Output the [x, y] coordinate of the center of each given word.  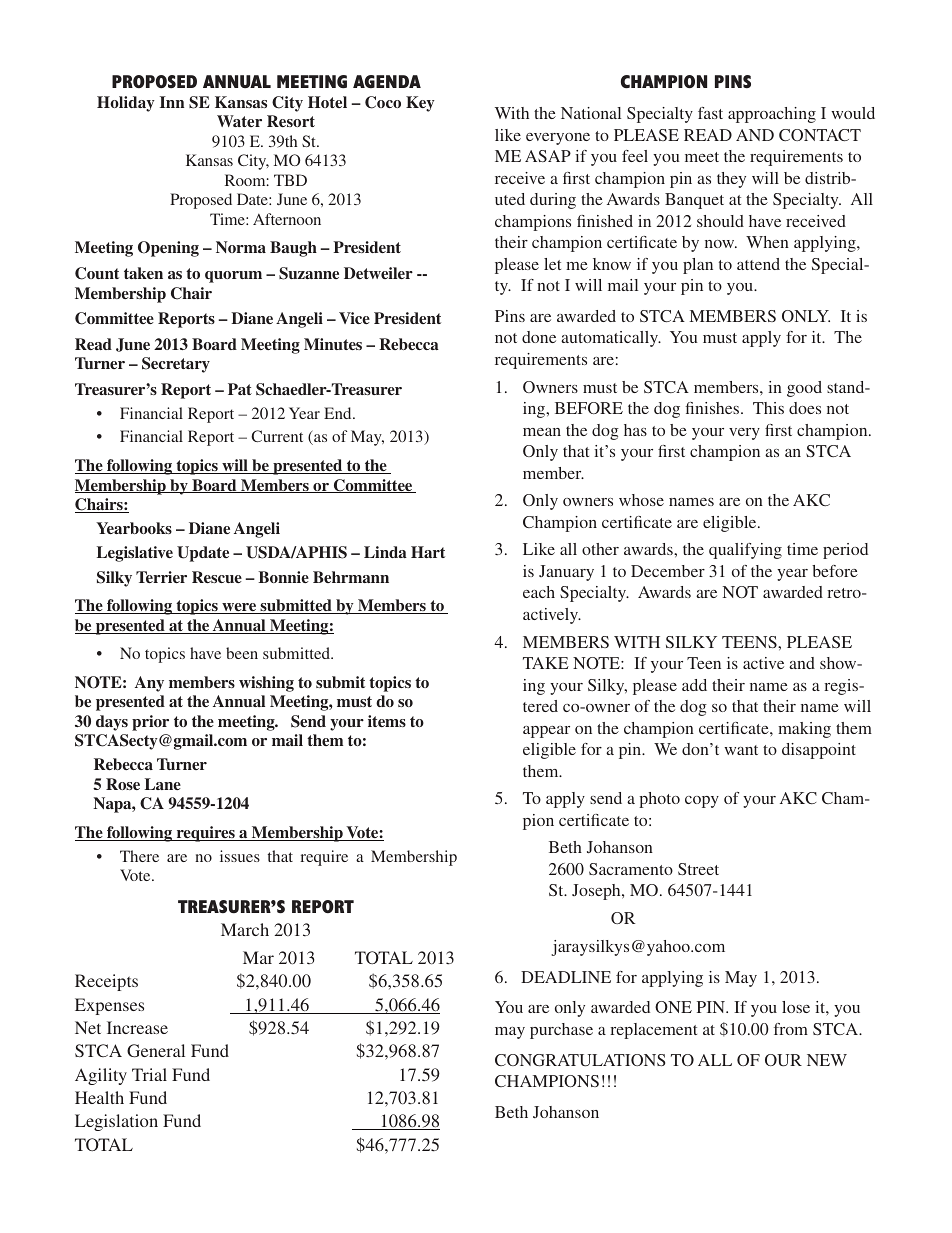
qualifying [745, 551]
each [539, 592]
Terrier [161, 577]
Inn [172, 102]
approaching [772, 115]
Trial [149, 1074]
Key [420, 104]
